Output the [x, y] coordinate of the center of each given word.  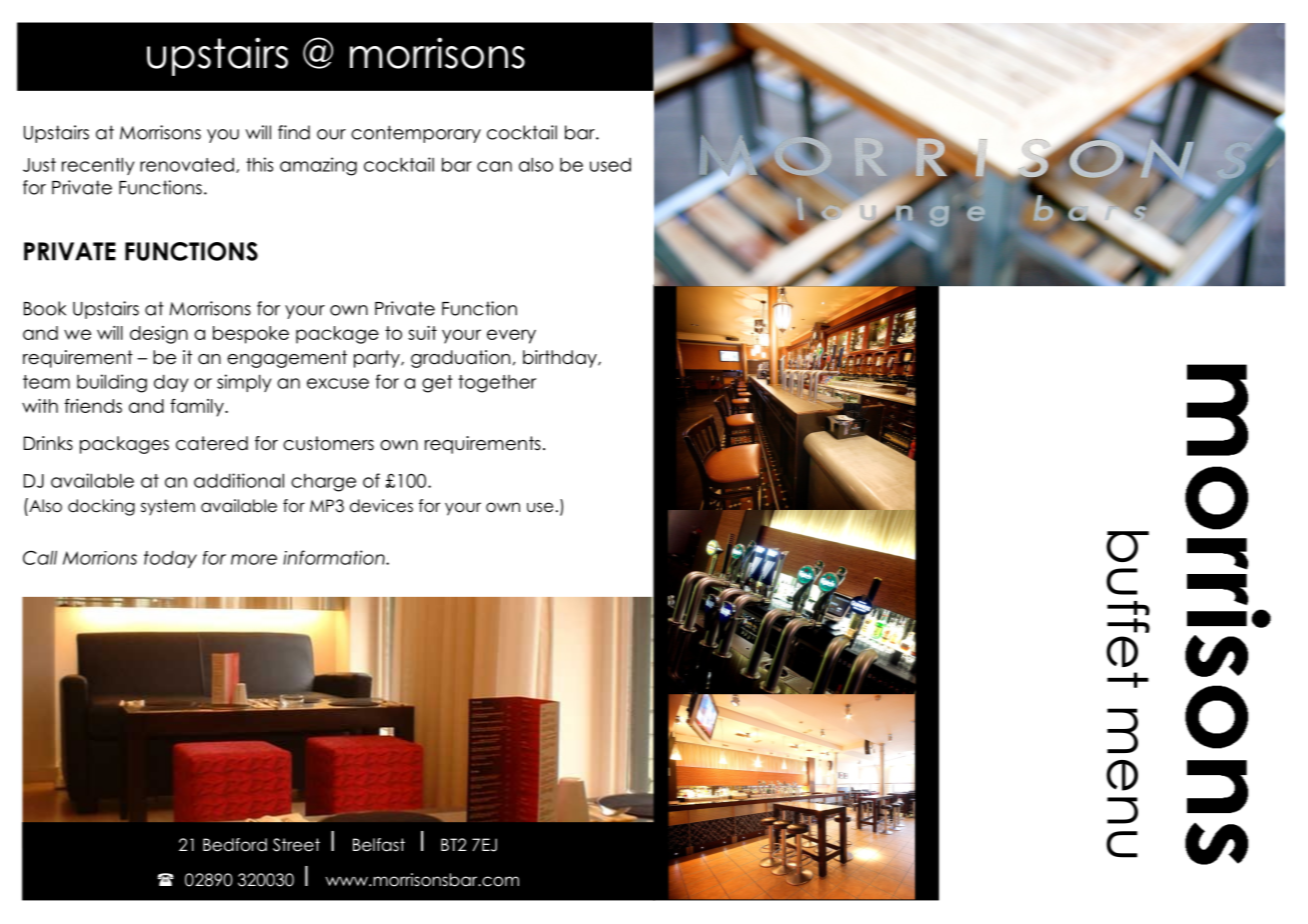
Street [296, 845]
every [511, 336]
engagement [287, 359]
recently [98, 166]
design [159, 335]
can [494, 166]
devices [381, 506]
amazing [318, 166]
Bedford [235, 845]
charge [323, 483]
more [254, 559]
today [170, 559]
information [335, 557]
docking [101, 507]
